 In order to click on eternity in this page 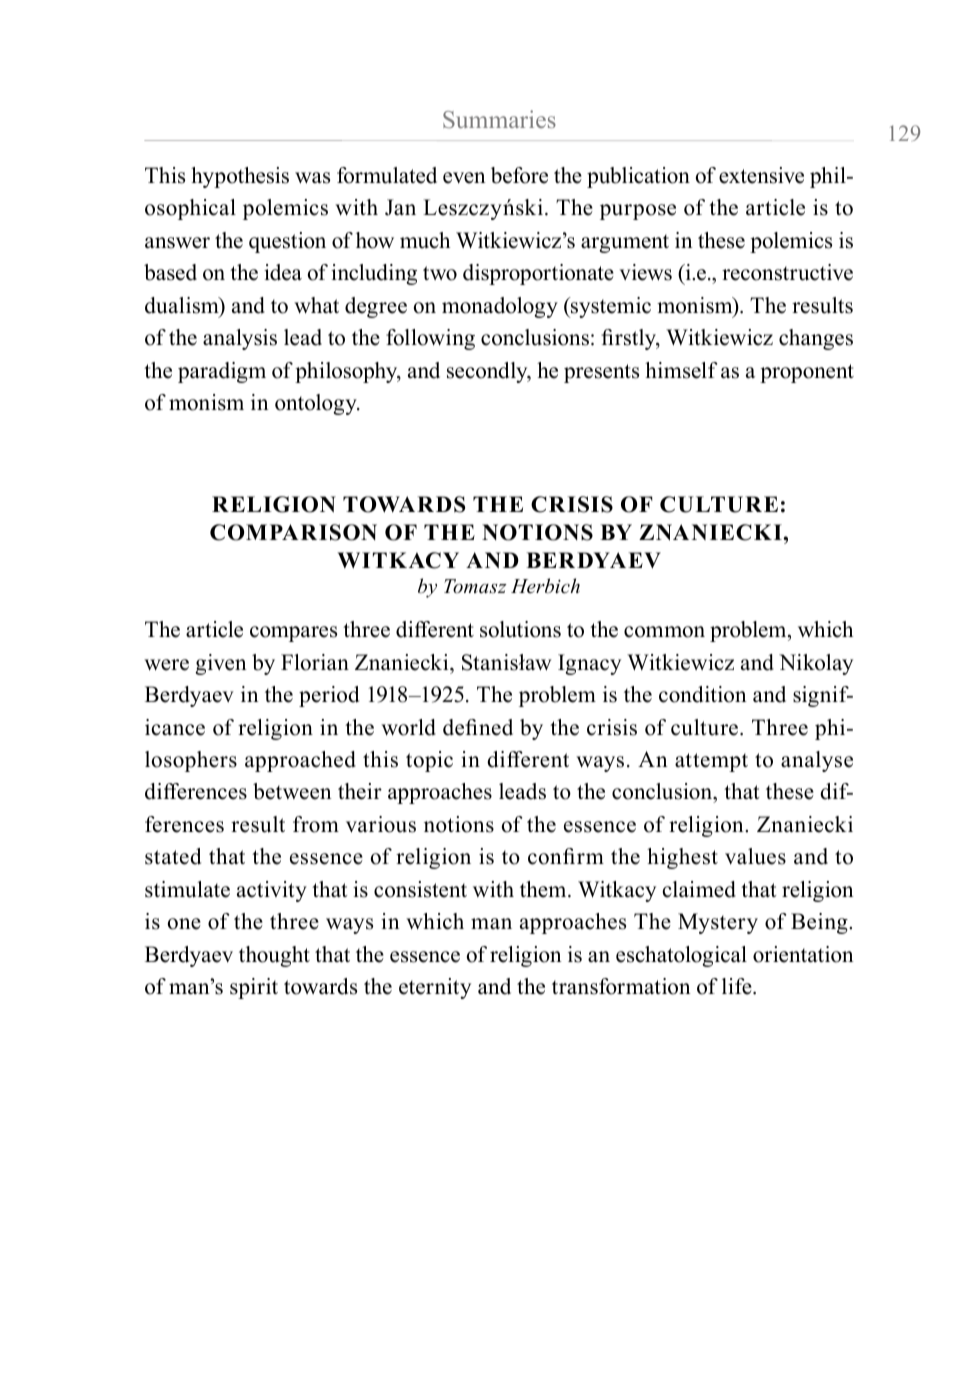, I will do `click(435, 988)`.
